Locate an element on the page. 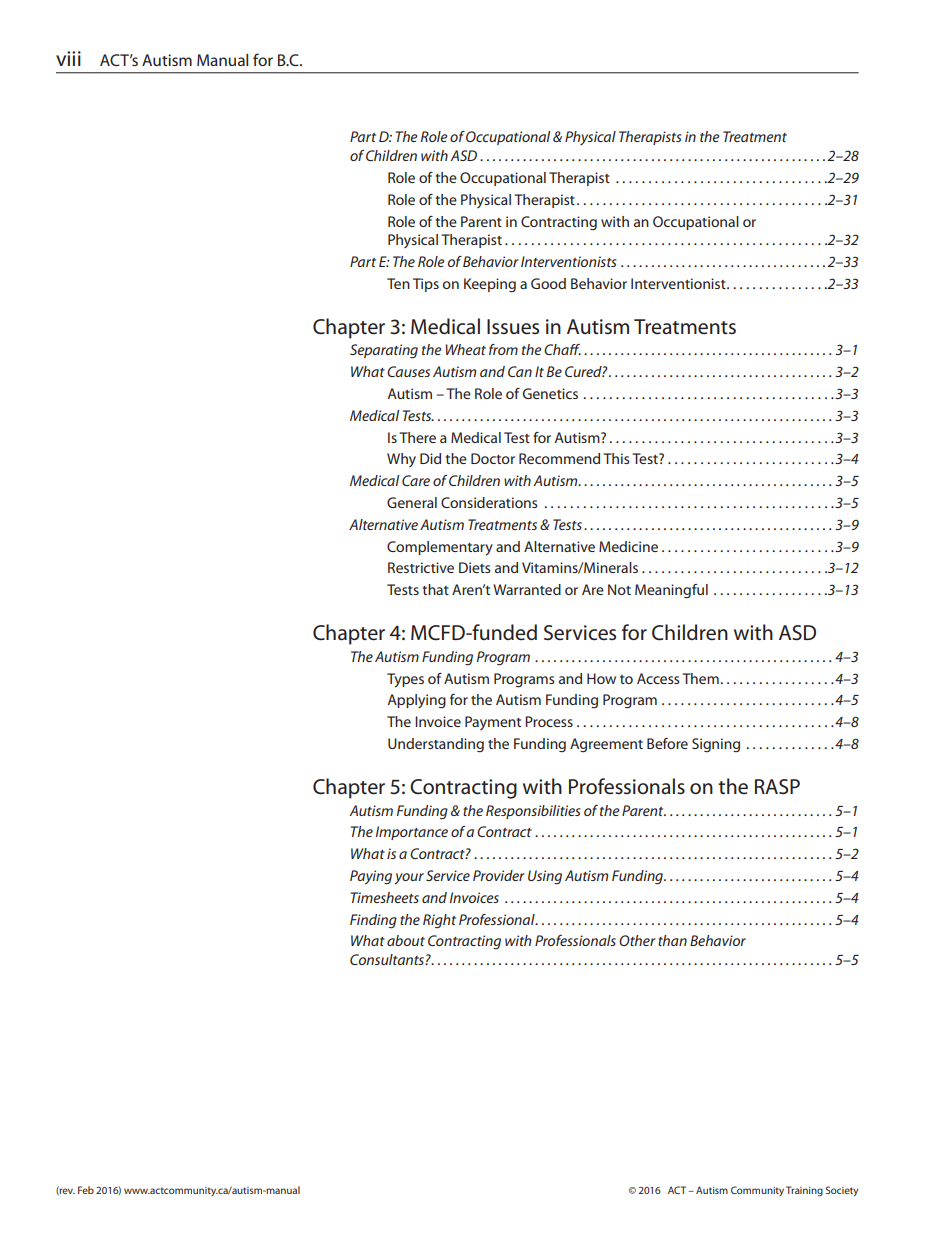  that is located at coordinates (435, 589).
